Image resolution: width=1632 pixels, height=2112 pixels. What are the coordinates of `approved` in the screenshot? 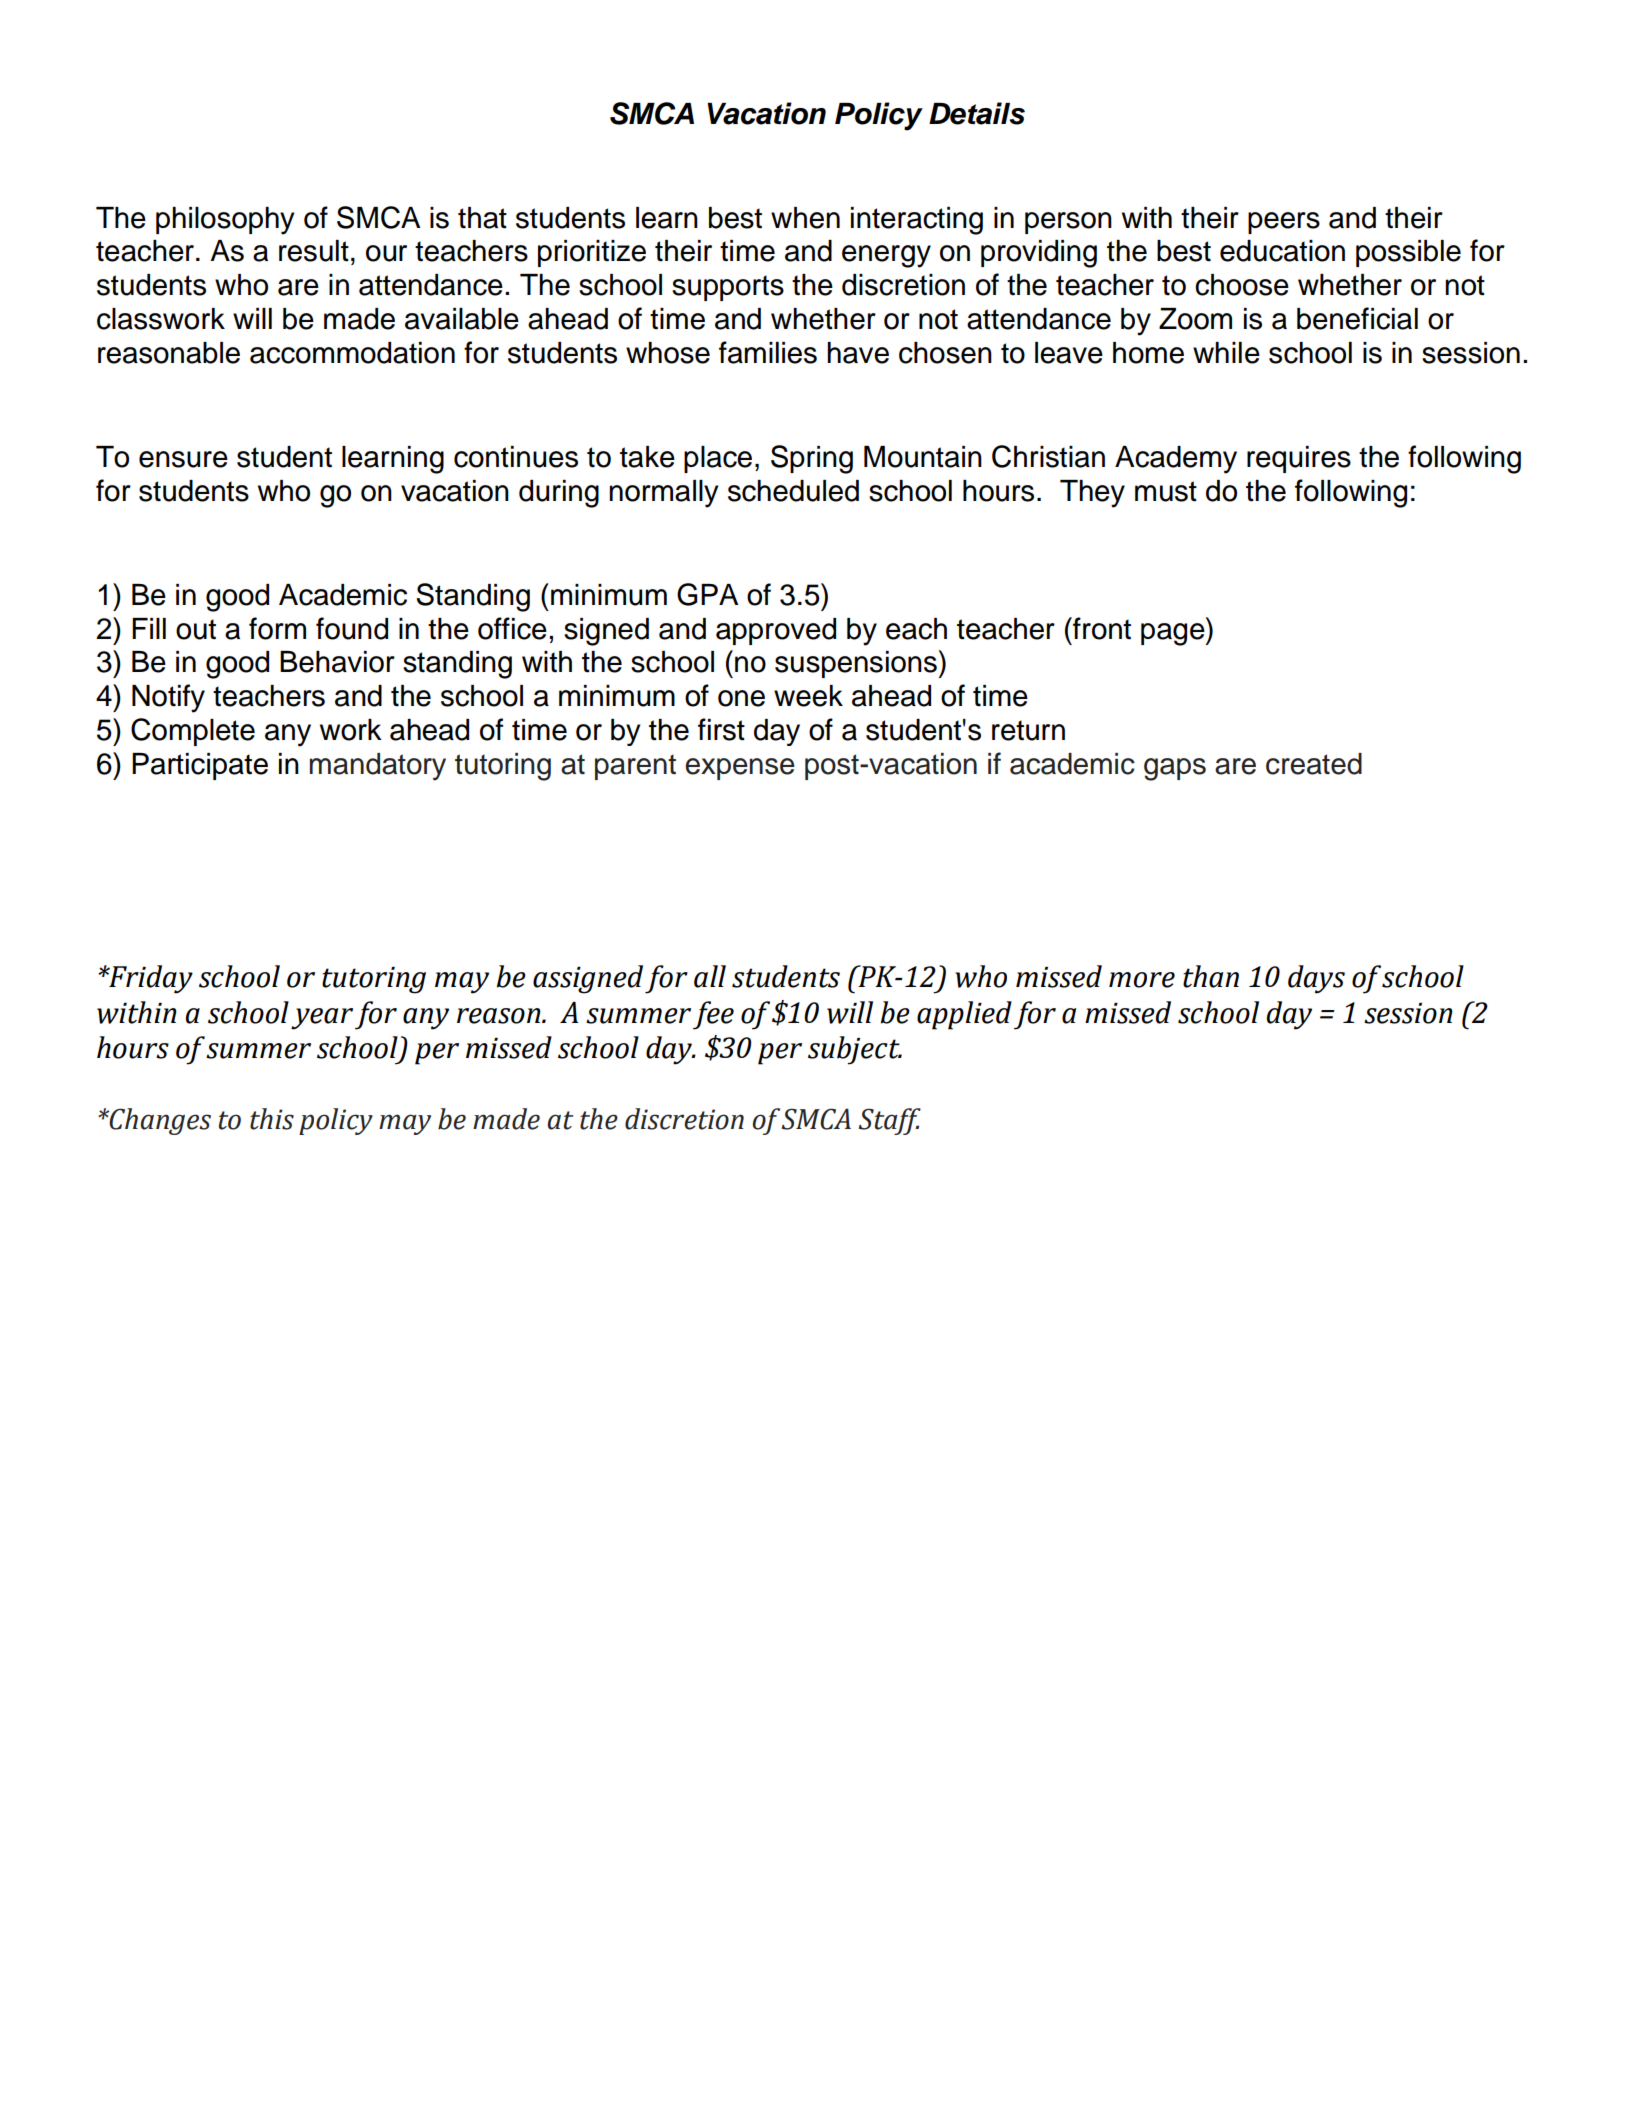 It's located at (776, 631).
